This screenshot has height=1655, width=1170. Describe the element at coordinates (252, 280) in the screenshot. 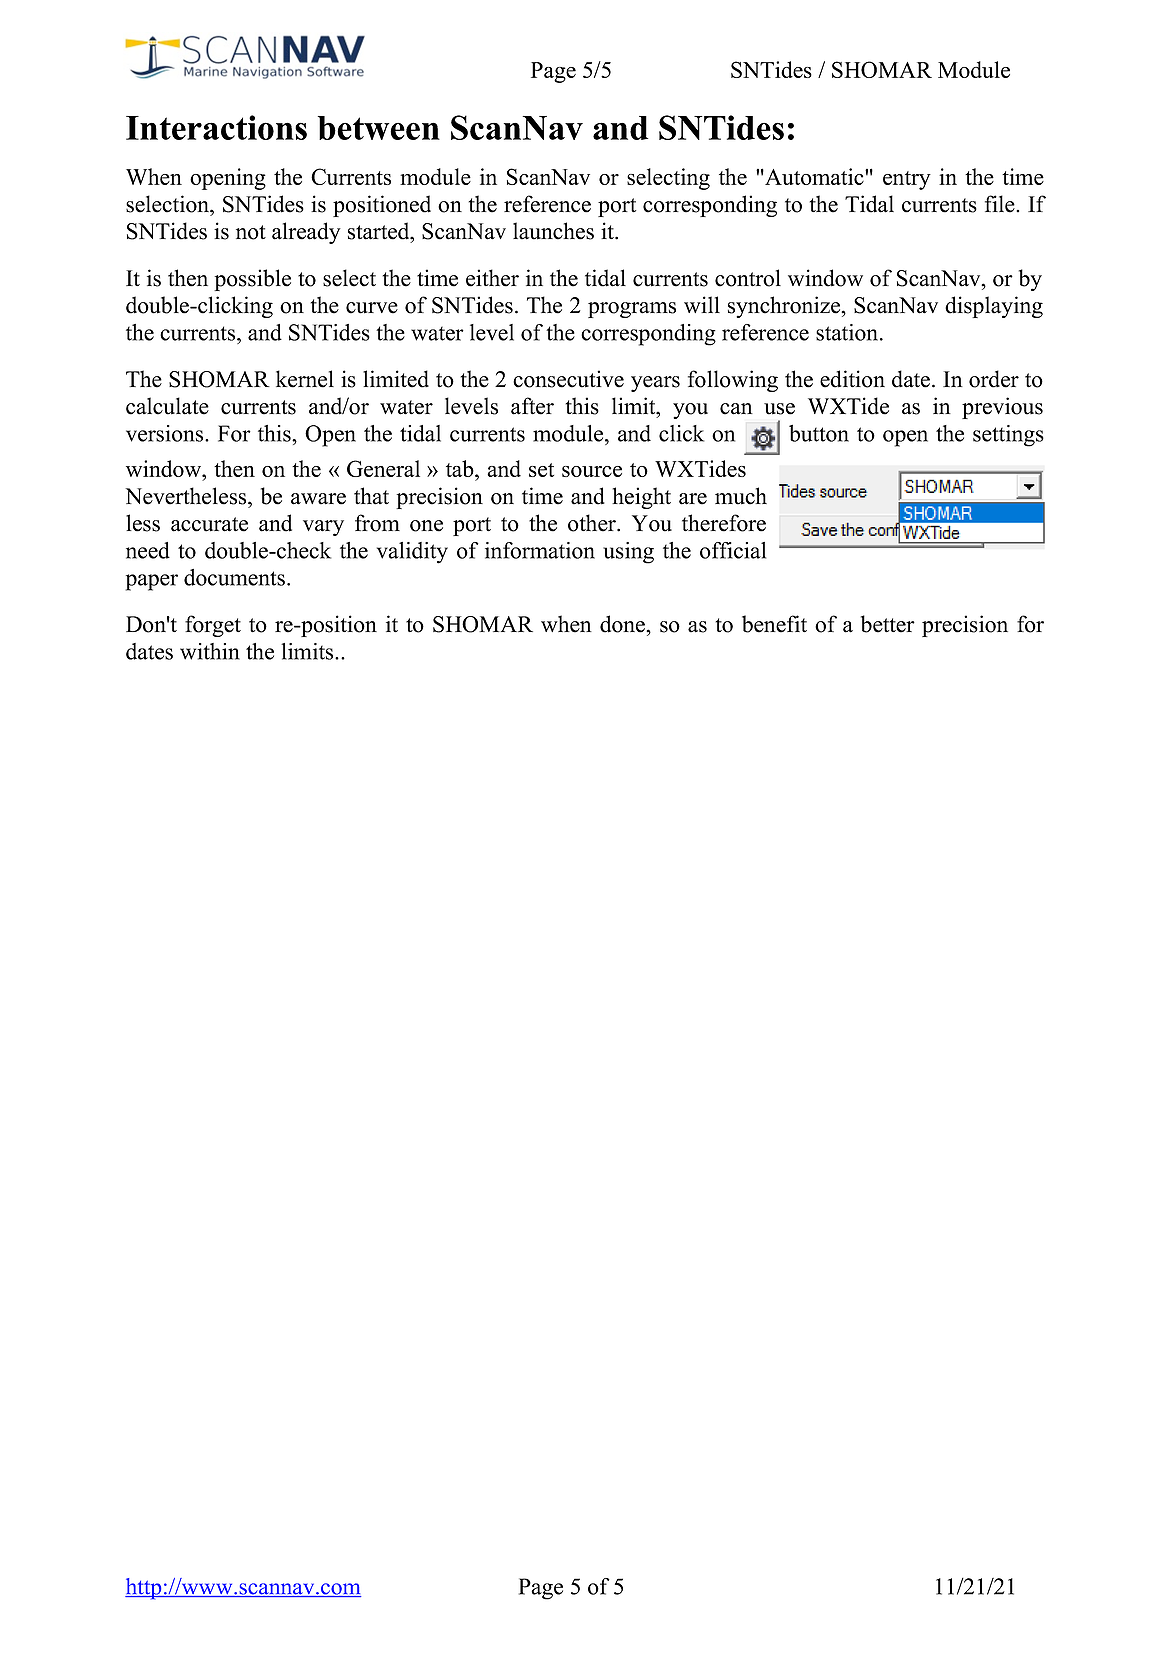

I see `possible` at that location.
